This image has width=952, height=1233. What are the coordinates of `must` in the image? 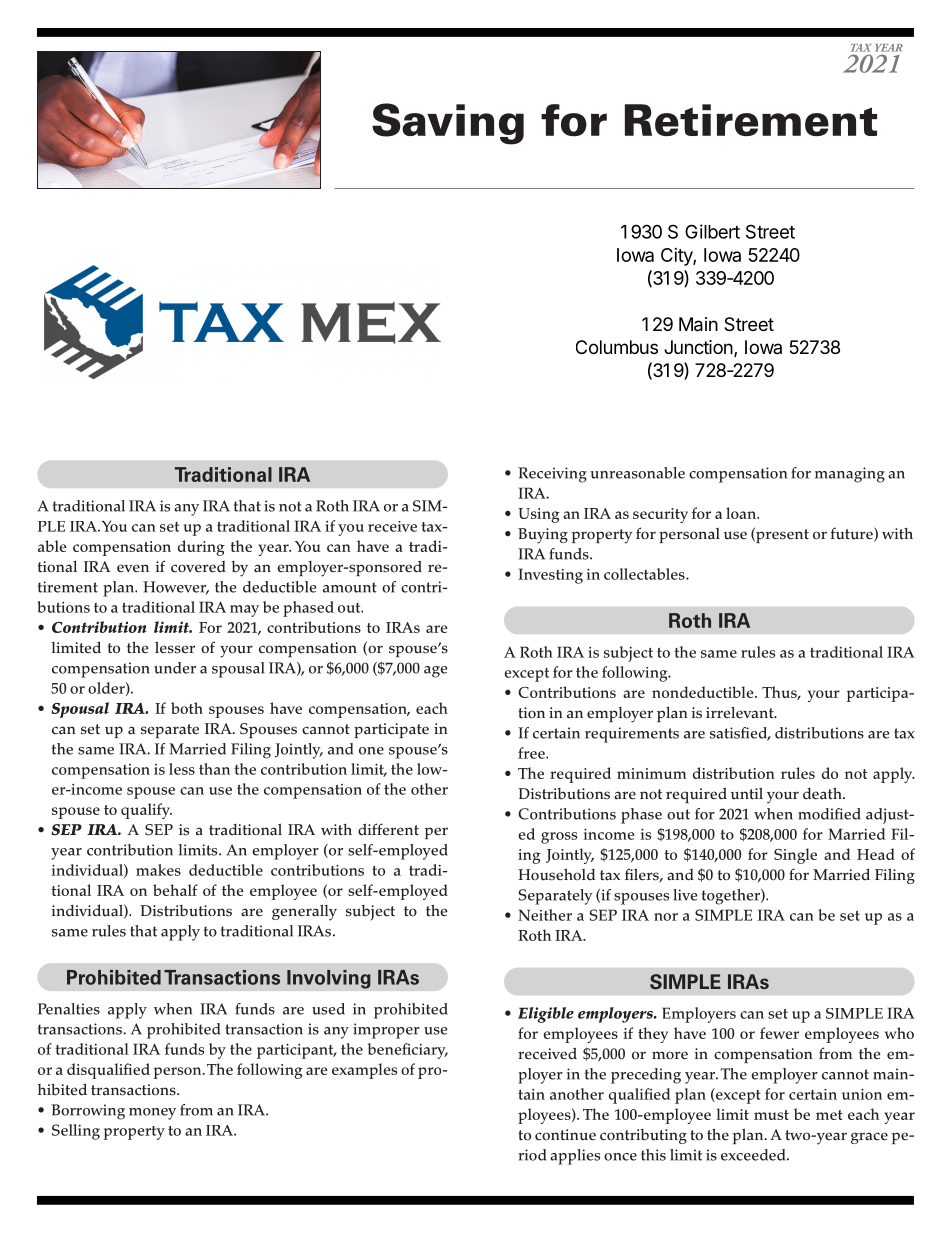 It's located at (771, 1115).
